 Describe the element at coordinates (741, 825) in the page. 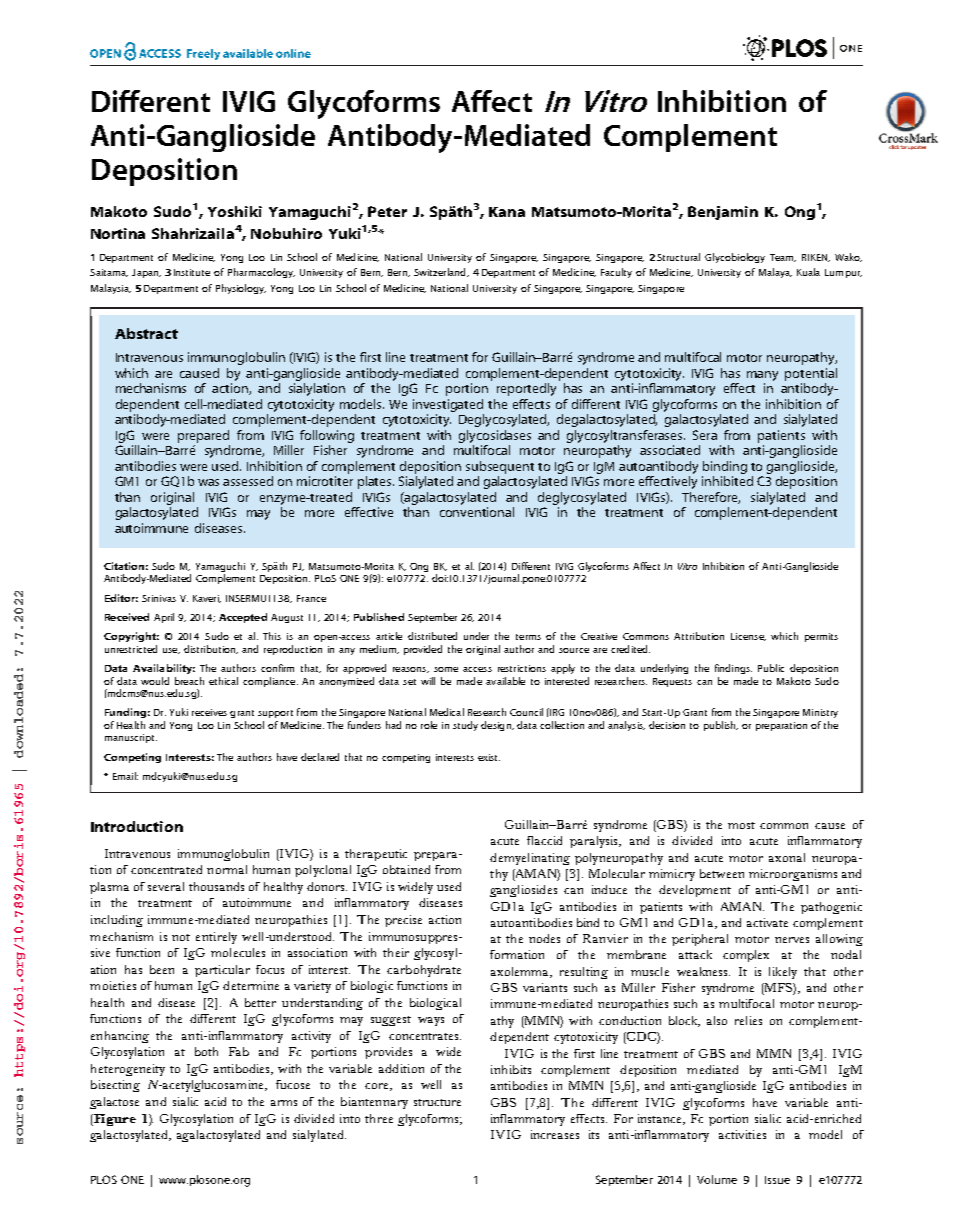

I see `most` at that location.
